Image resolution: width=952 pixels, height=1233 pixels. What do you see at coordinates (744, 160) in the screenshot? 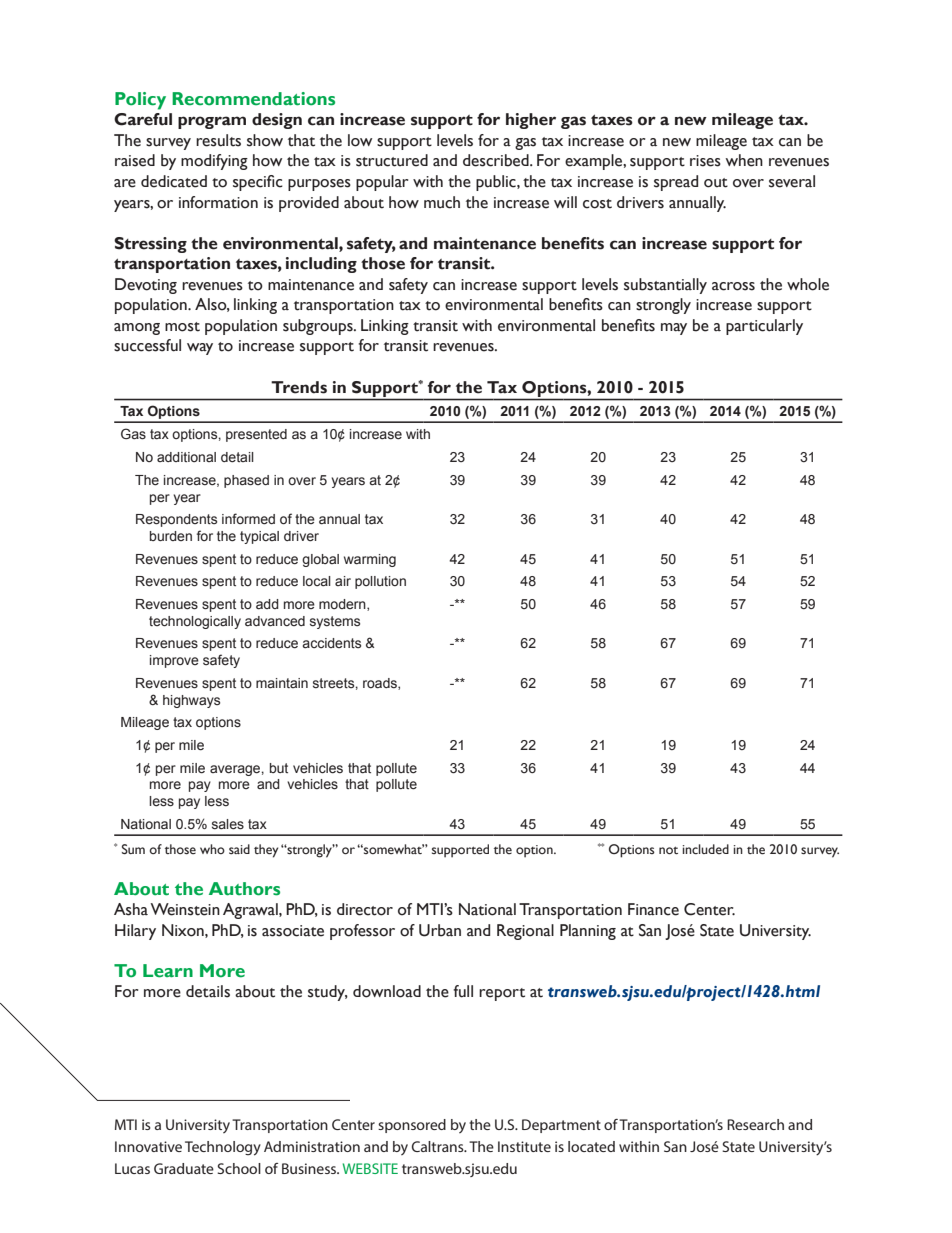
I see `when` at bounding box center [744, 160].
